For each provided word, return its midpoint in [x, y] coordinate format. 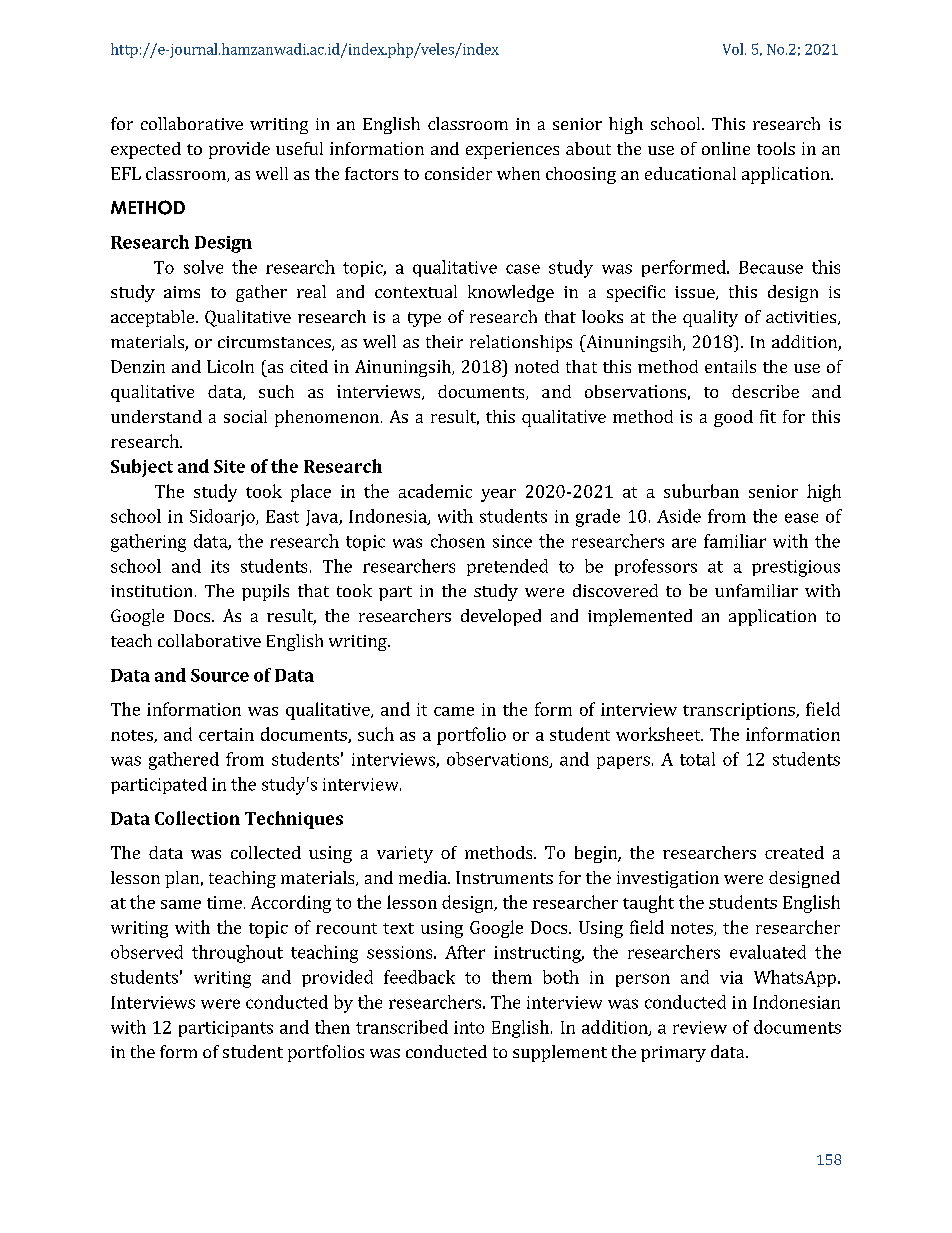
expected [146, 150]
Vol [734, 49]
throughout [237, 954]
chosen [458, 541]
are [684, 543]
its [220, 566]
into [469, 1027]
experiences [512, 150]
